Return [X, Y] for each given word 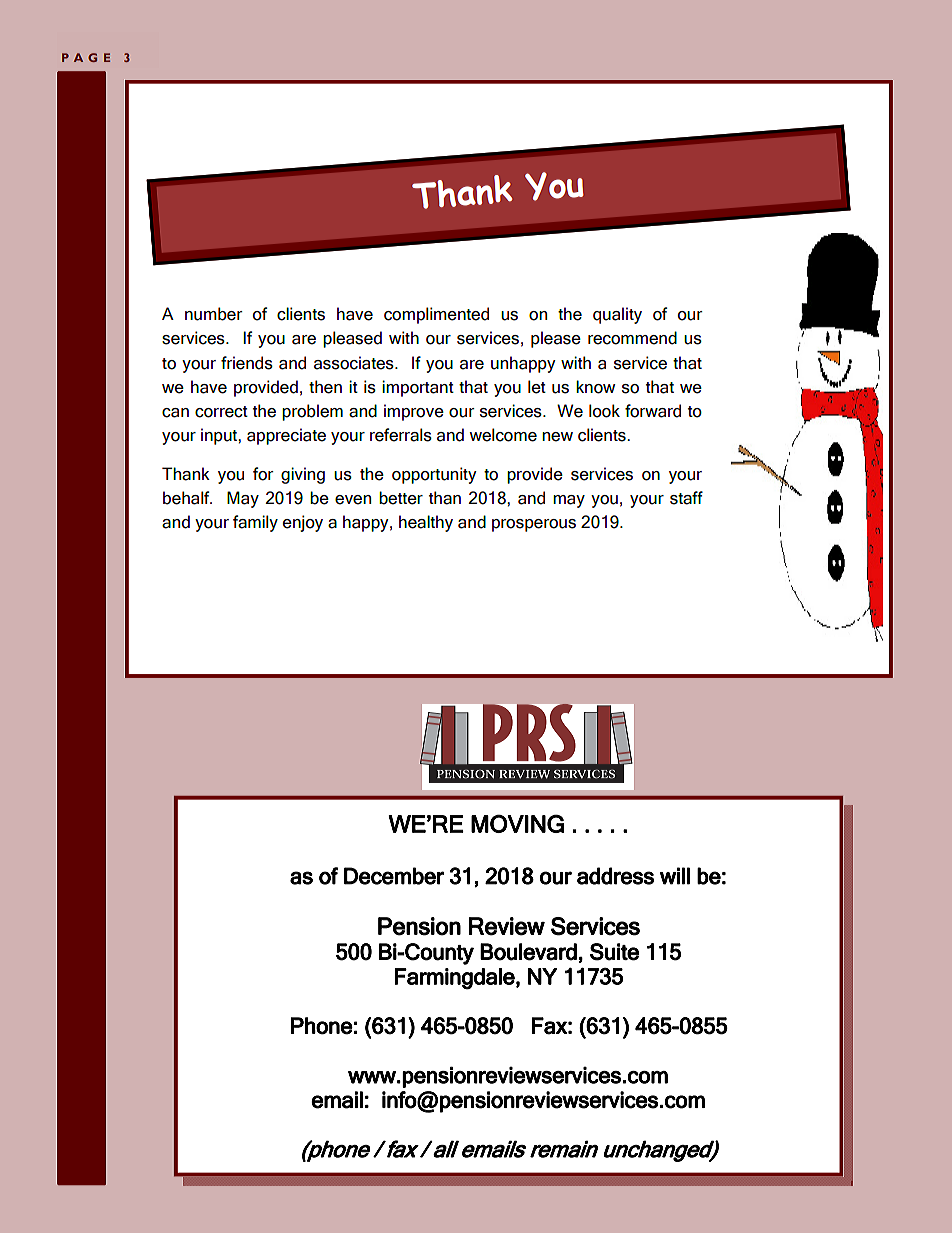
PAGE [86, 57]
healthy [426, 523]
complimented [436, 315]
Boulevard [528, 952]
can [175, 413]
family [255, 523]
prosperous [534, 525]
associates [355, 363]
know [595, 387]
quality [617, 315]
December [394, 876]
